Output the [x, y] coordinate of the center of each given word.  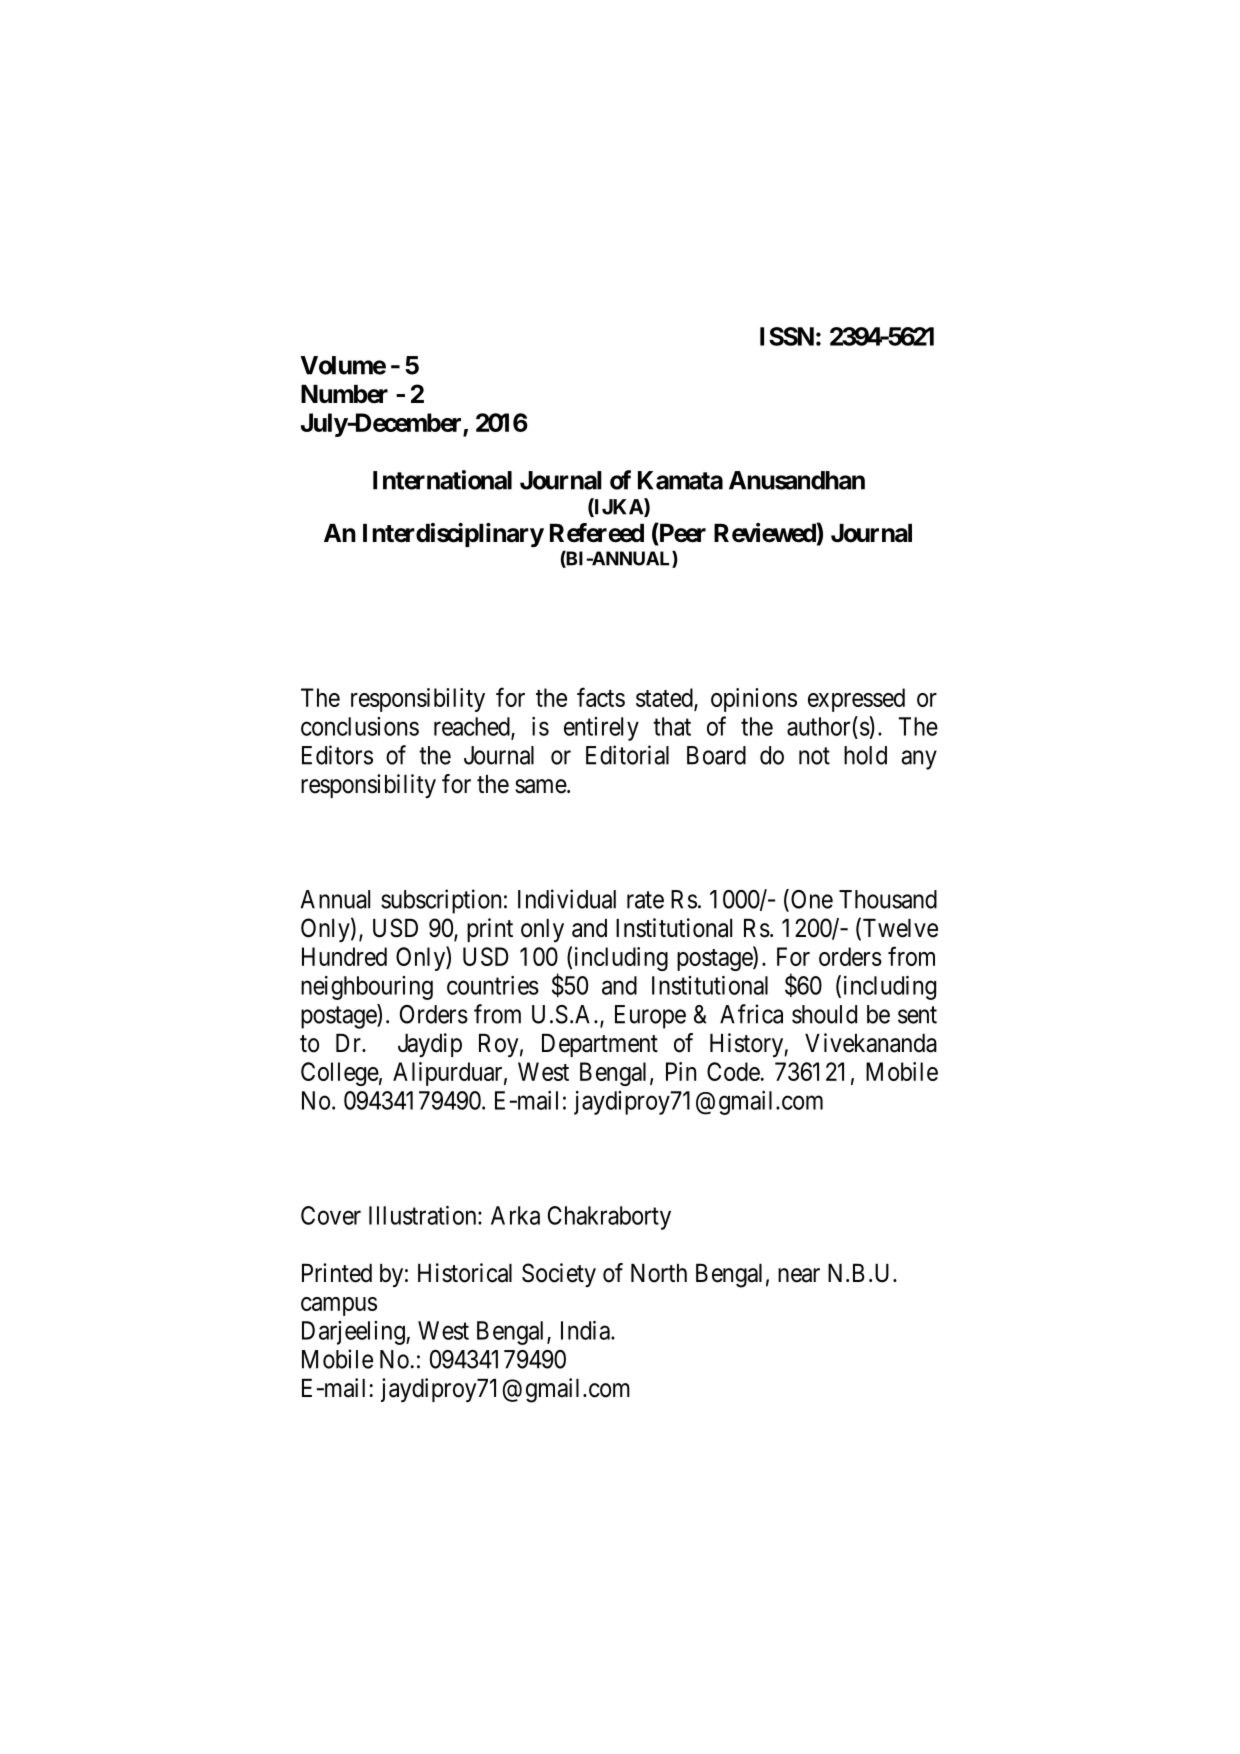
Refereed [597, 533]
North [659, 1273]
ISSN [787, 336]
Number [344, 394]
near [799, 1275]
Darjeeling [354, 1333]
